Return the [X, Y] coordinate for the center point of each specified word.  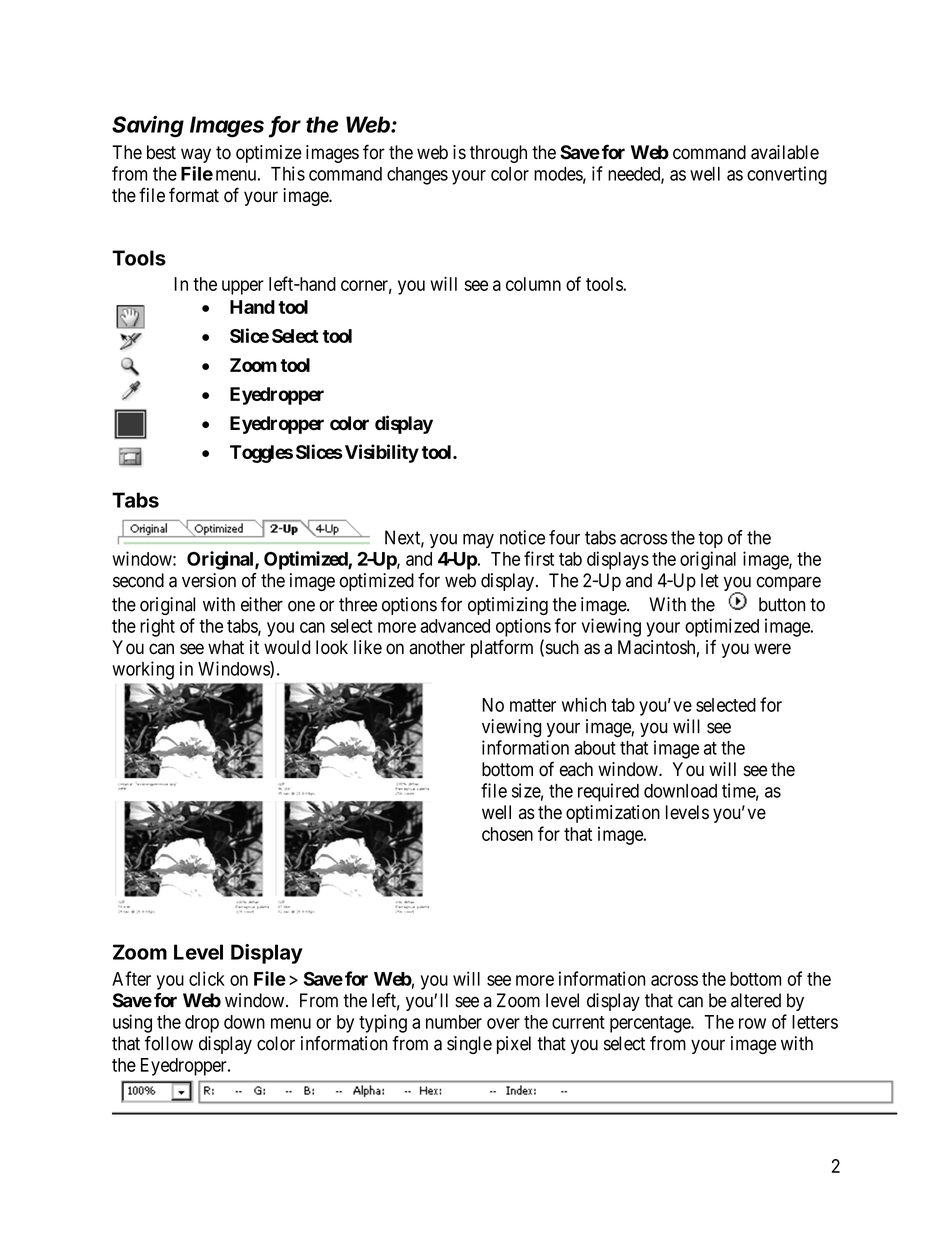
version [209, 580]
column [533, 284]
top [710, 539]
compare [789, 583]
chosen [507, 834]
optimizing [508, 606]
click [207, 978]
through [498, 154]
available [785, 152]
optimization [613, 814]
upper [243, 287]
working [143, 670]
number [454, 1022]
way [196, 155]
